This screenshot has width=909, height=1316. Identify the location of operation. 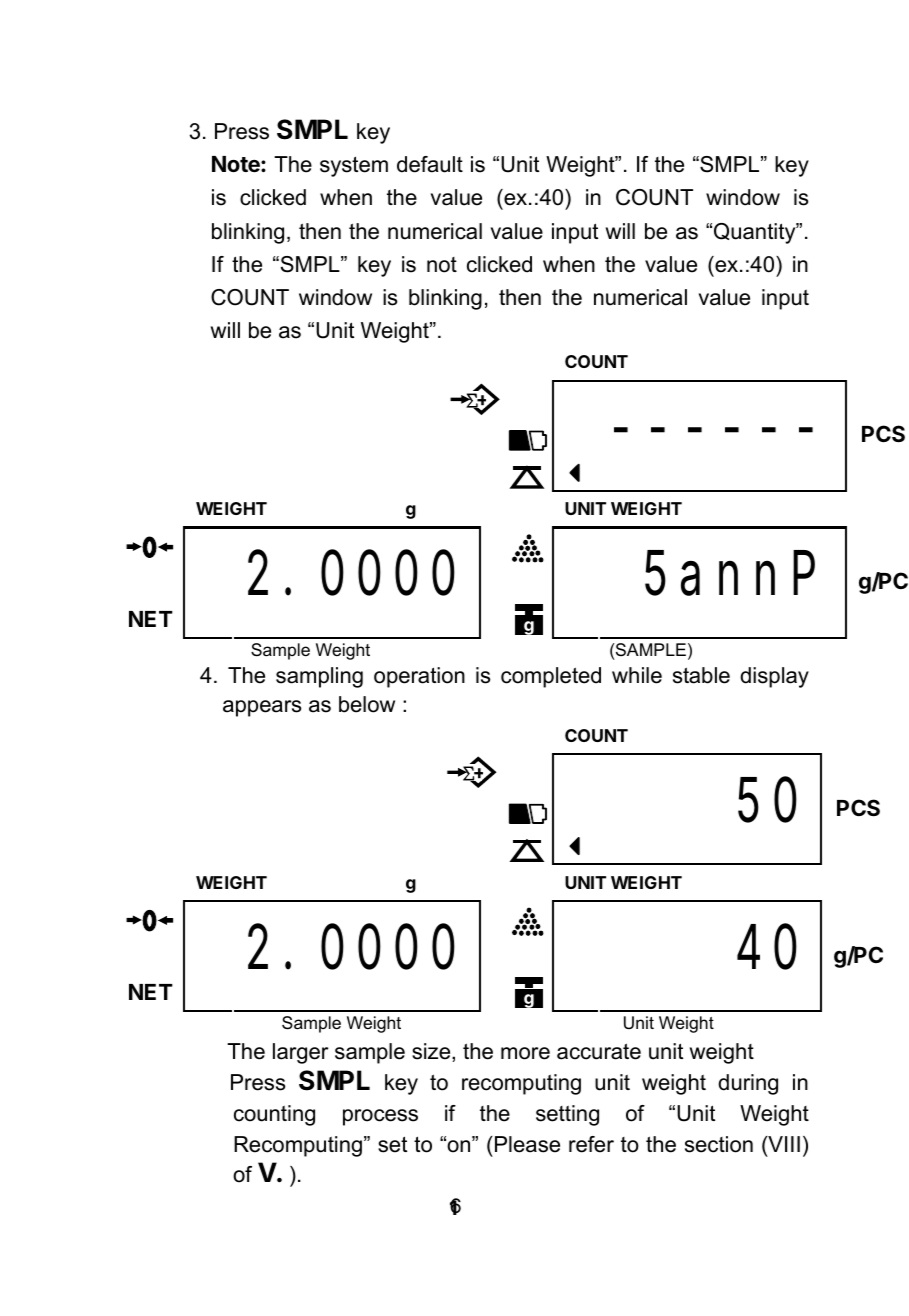
(419, 677).
